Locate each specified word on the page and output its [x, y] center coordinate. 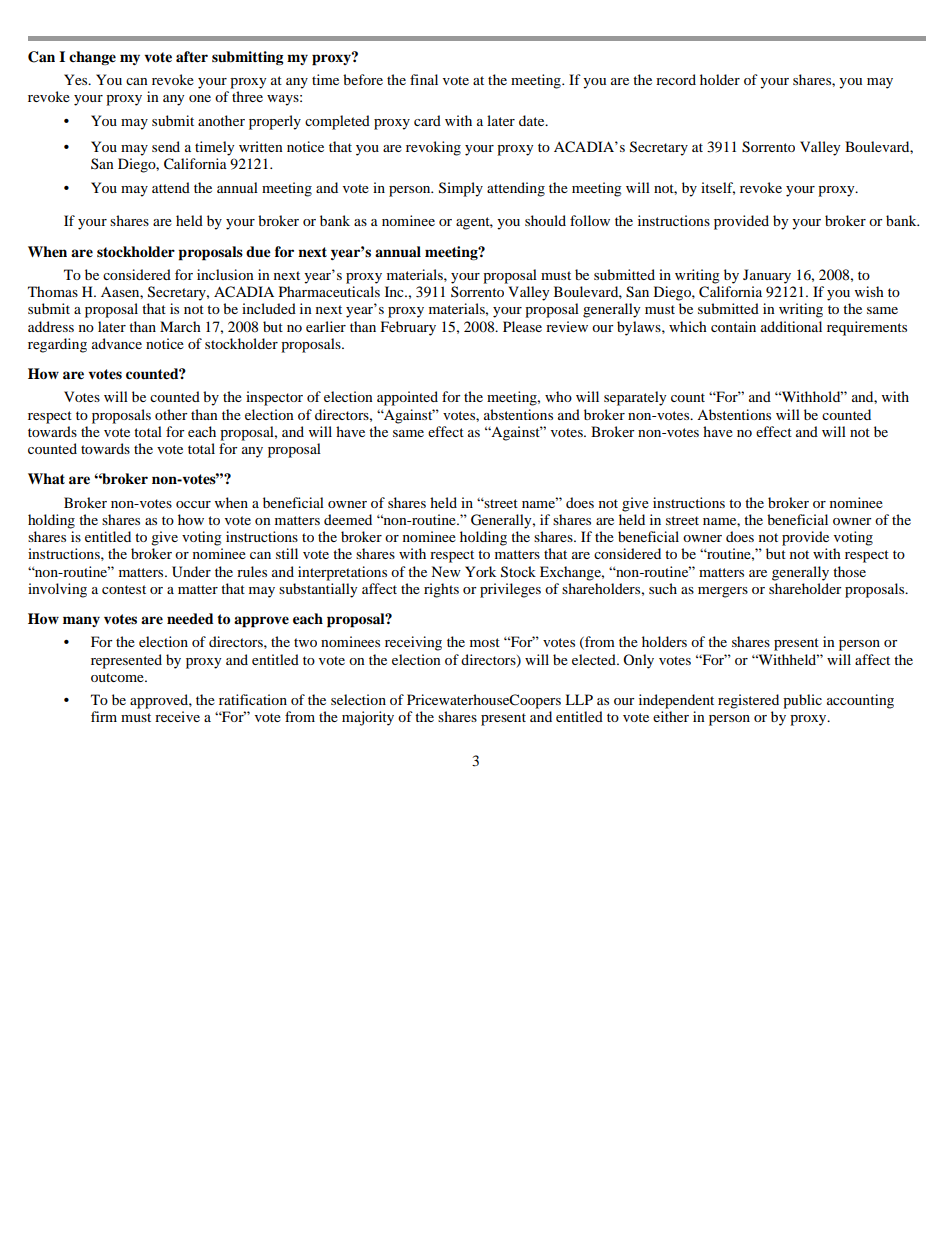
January [767, 276]
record [676, 79]
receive [177, 716]
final [424, 79]
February [408, 328]
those [849, 571]
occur [193, 504]
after [192, 57]
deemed [348, 519]
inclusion [225, 274]
